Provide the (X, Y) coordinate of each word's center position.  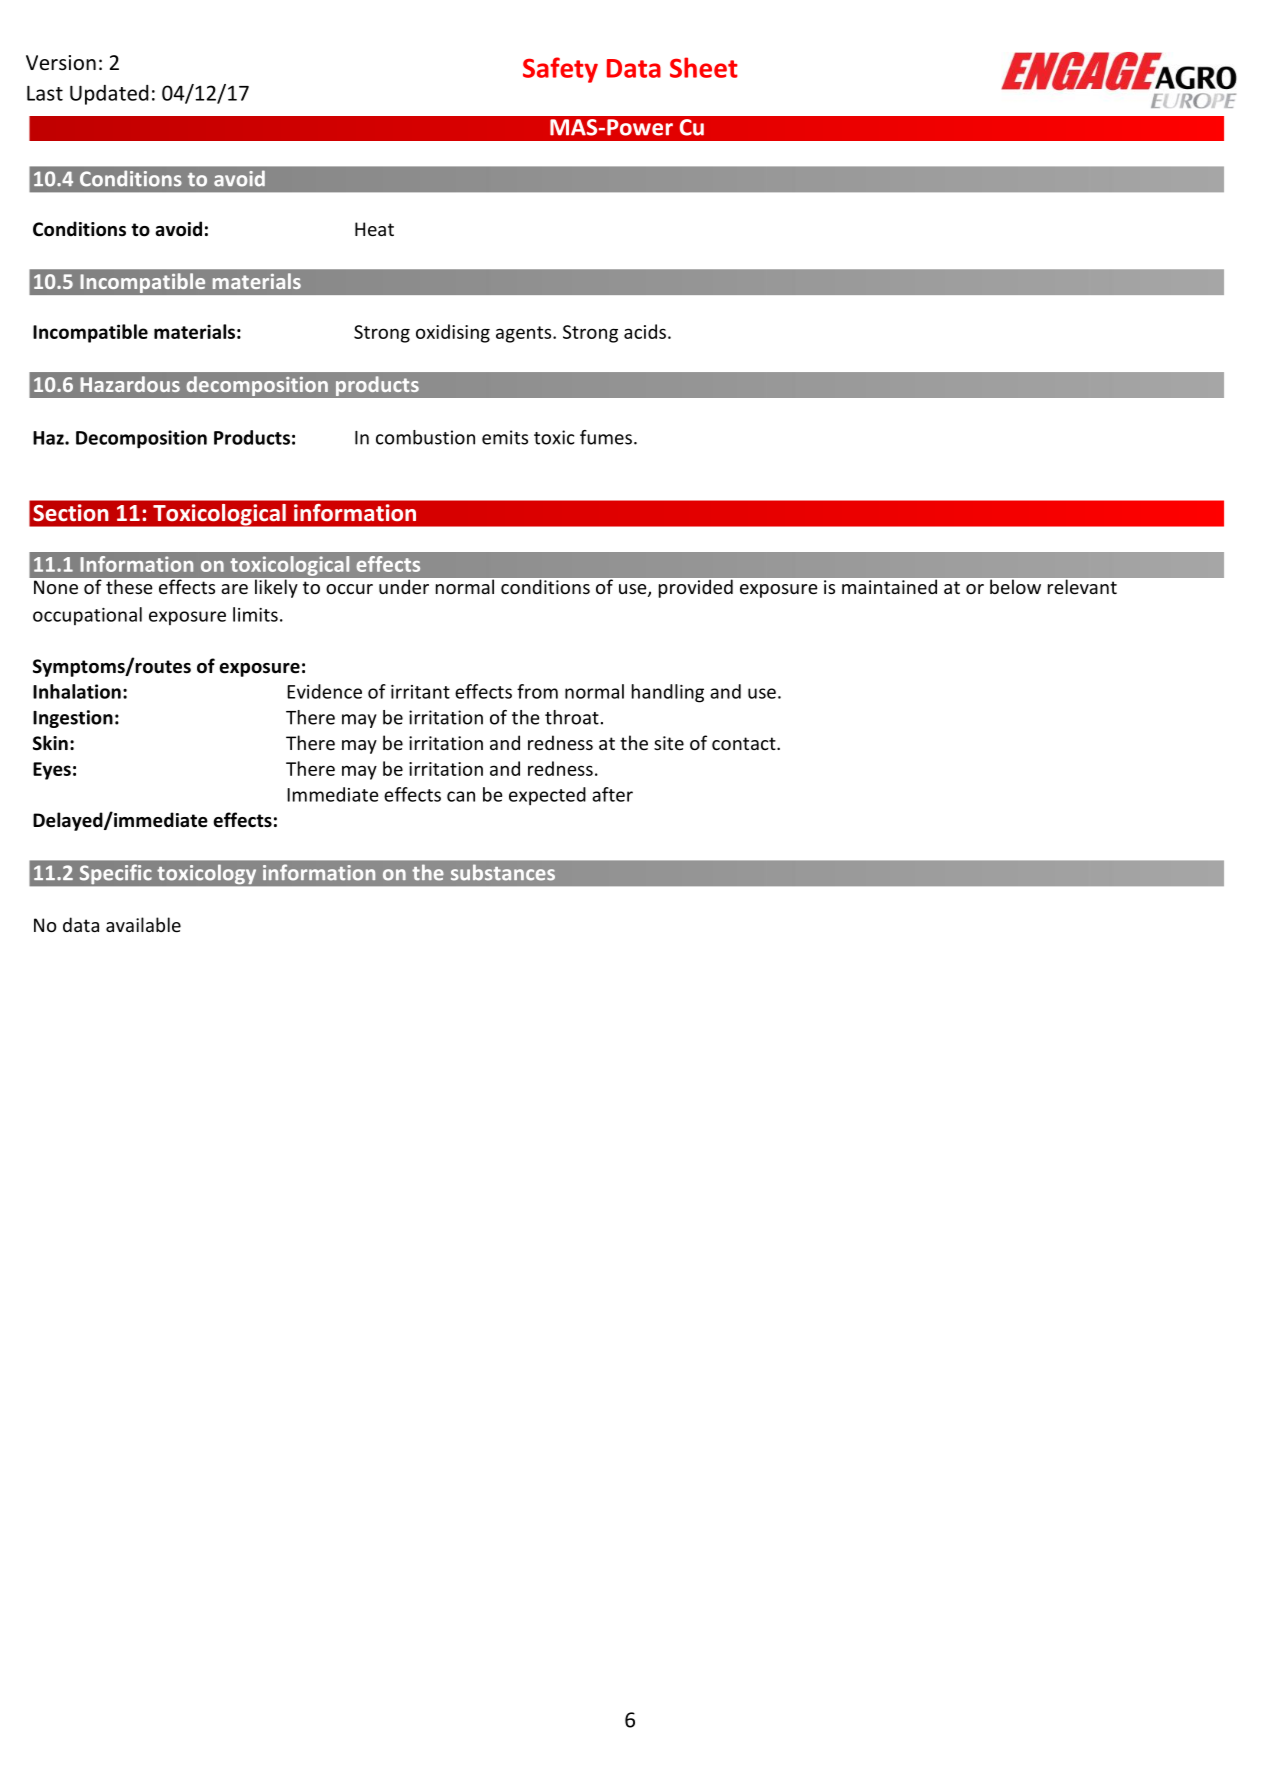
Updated (109, 95)
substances (503, 872)
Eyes (52, 771)
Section (71, 513)
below (1015, 587)
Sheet (704, 67)
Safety (560, 70)
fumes (606, 437)
